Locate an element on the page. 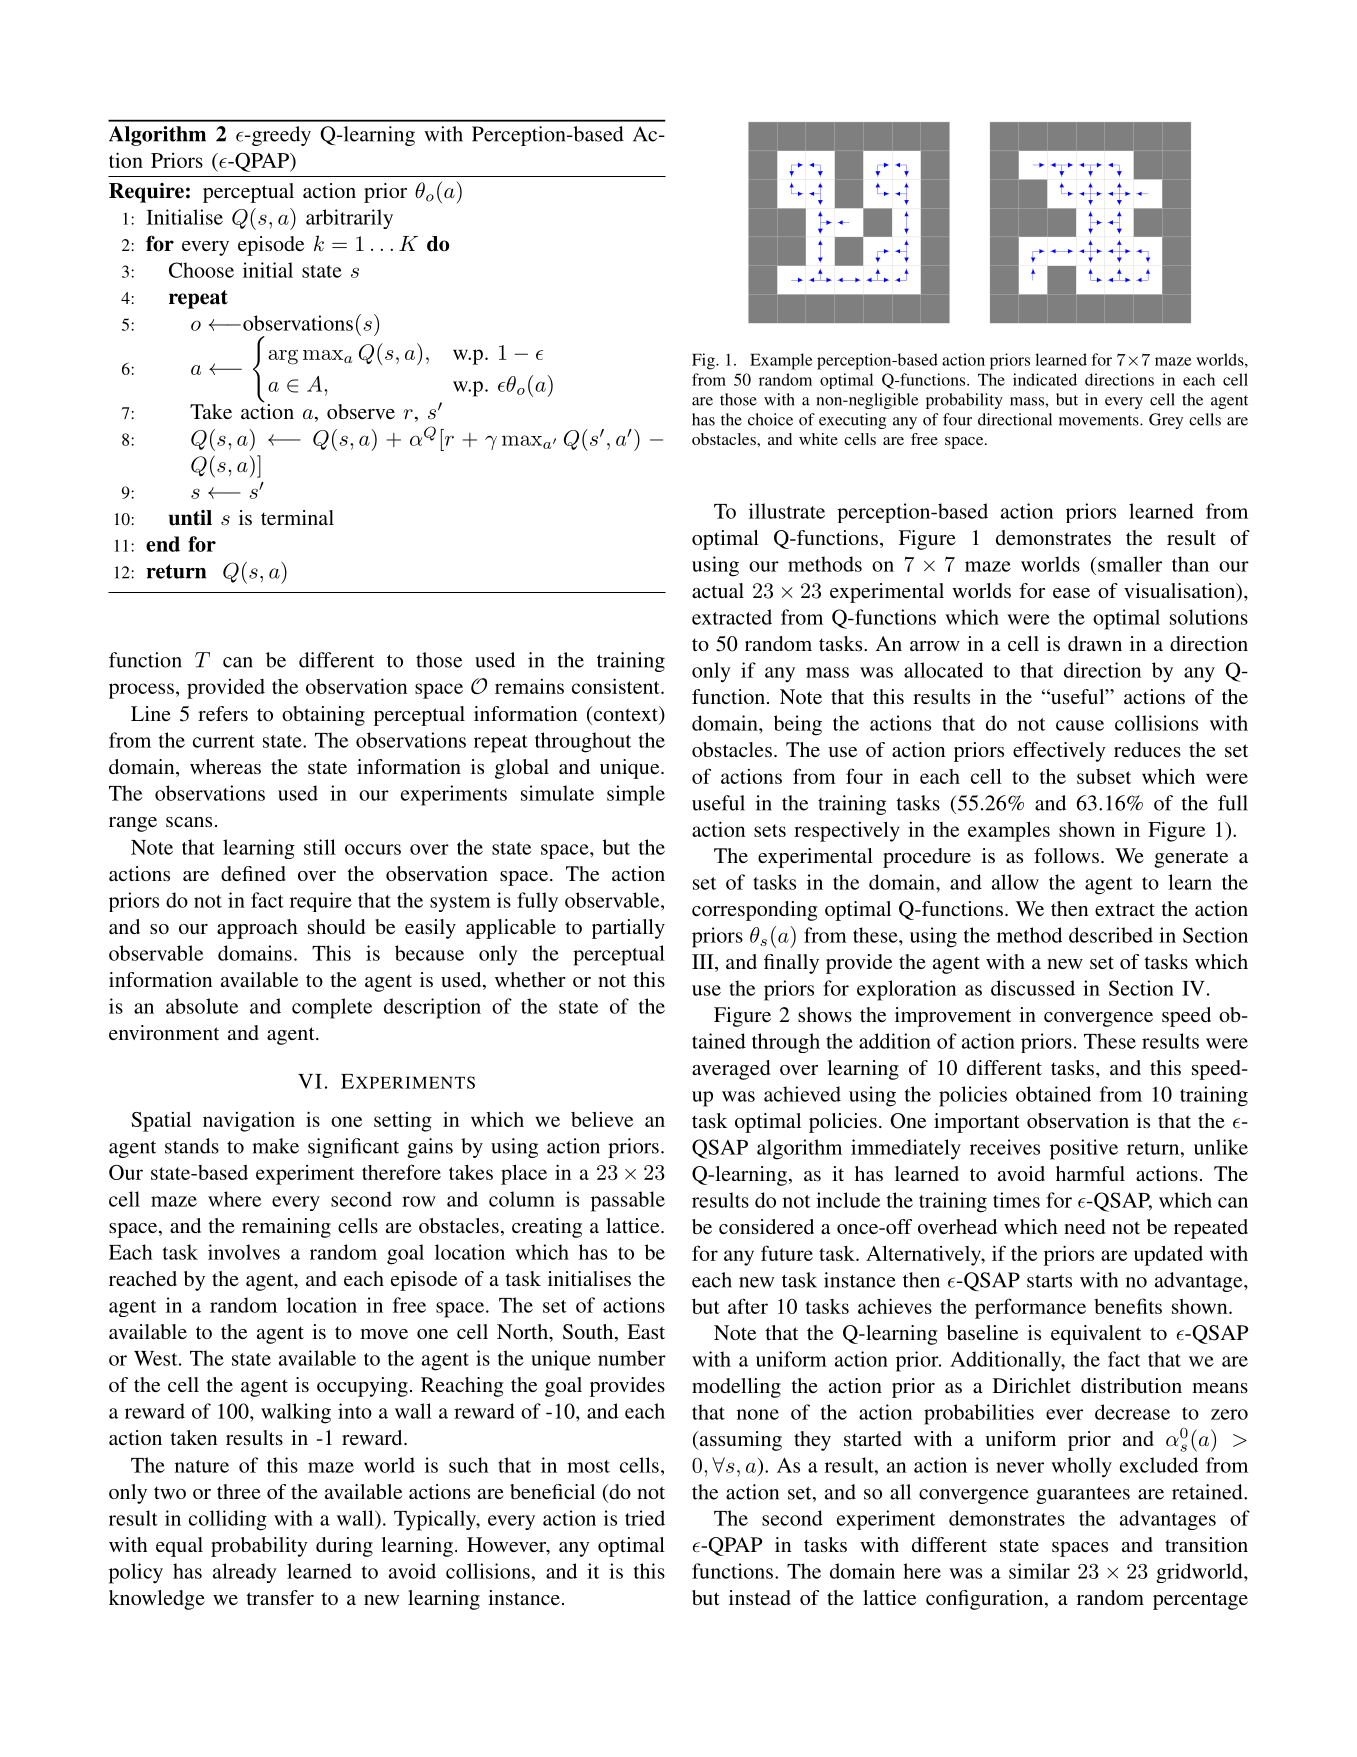 Image resolution: width=1357 pixels, height=1757 pixels. indicated is located at coordinates (1045, 379).
